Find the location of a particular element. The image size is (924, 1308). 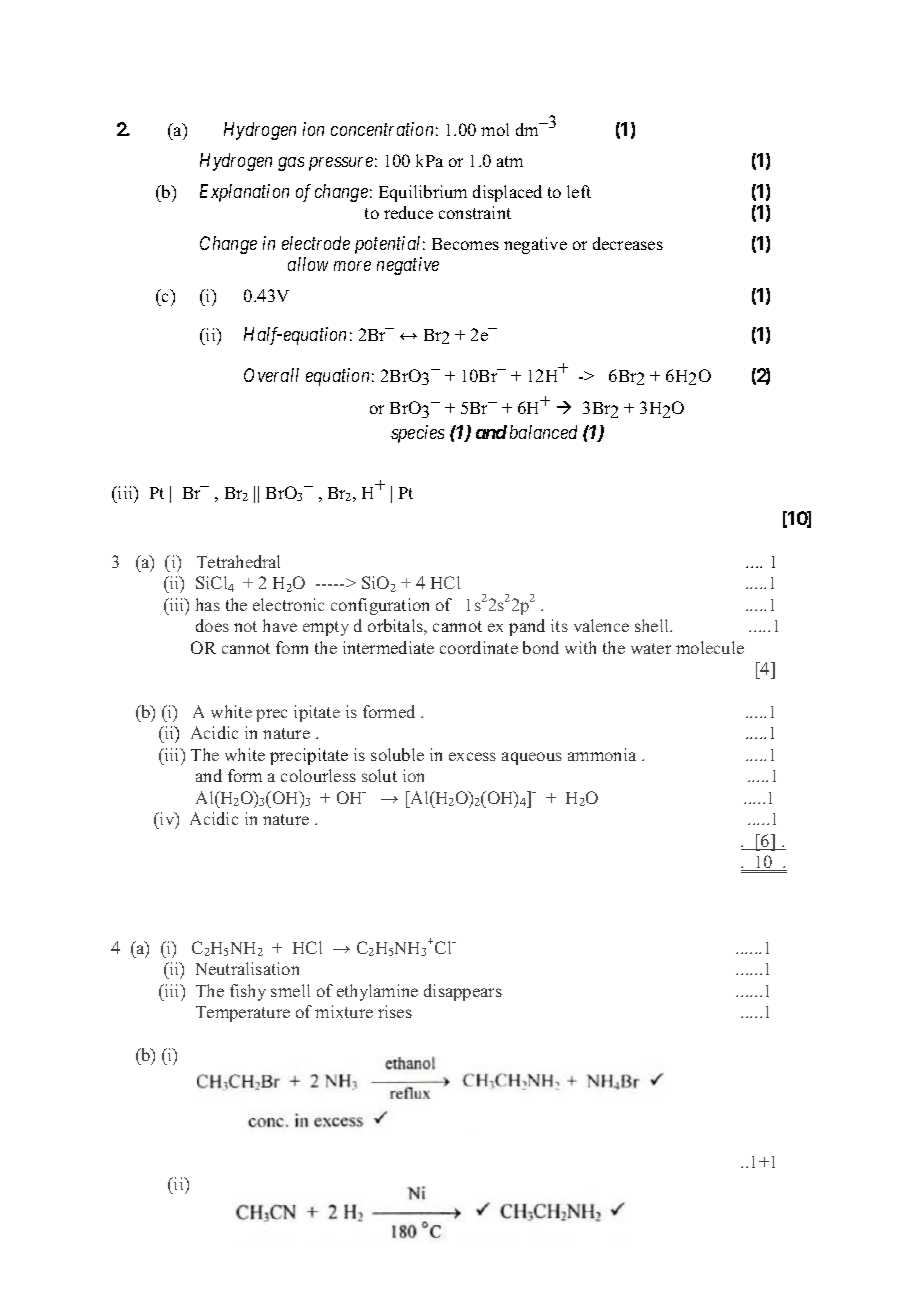

left is located at coordinates (579, 191).
